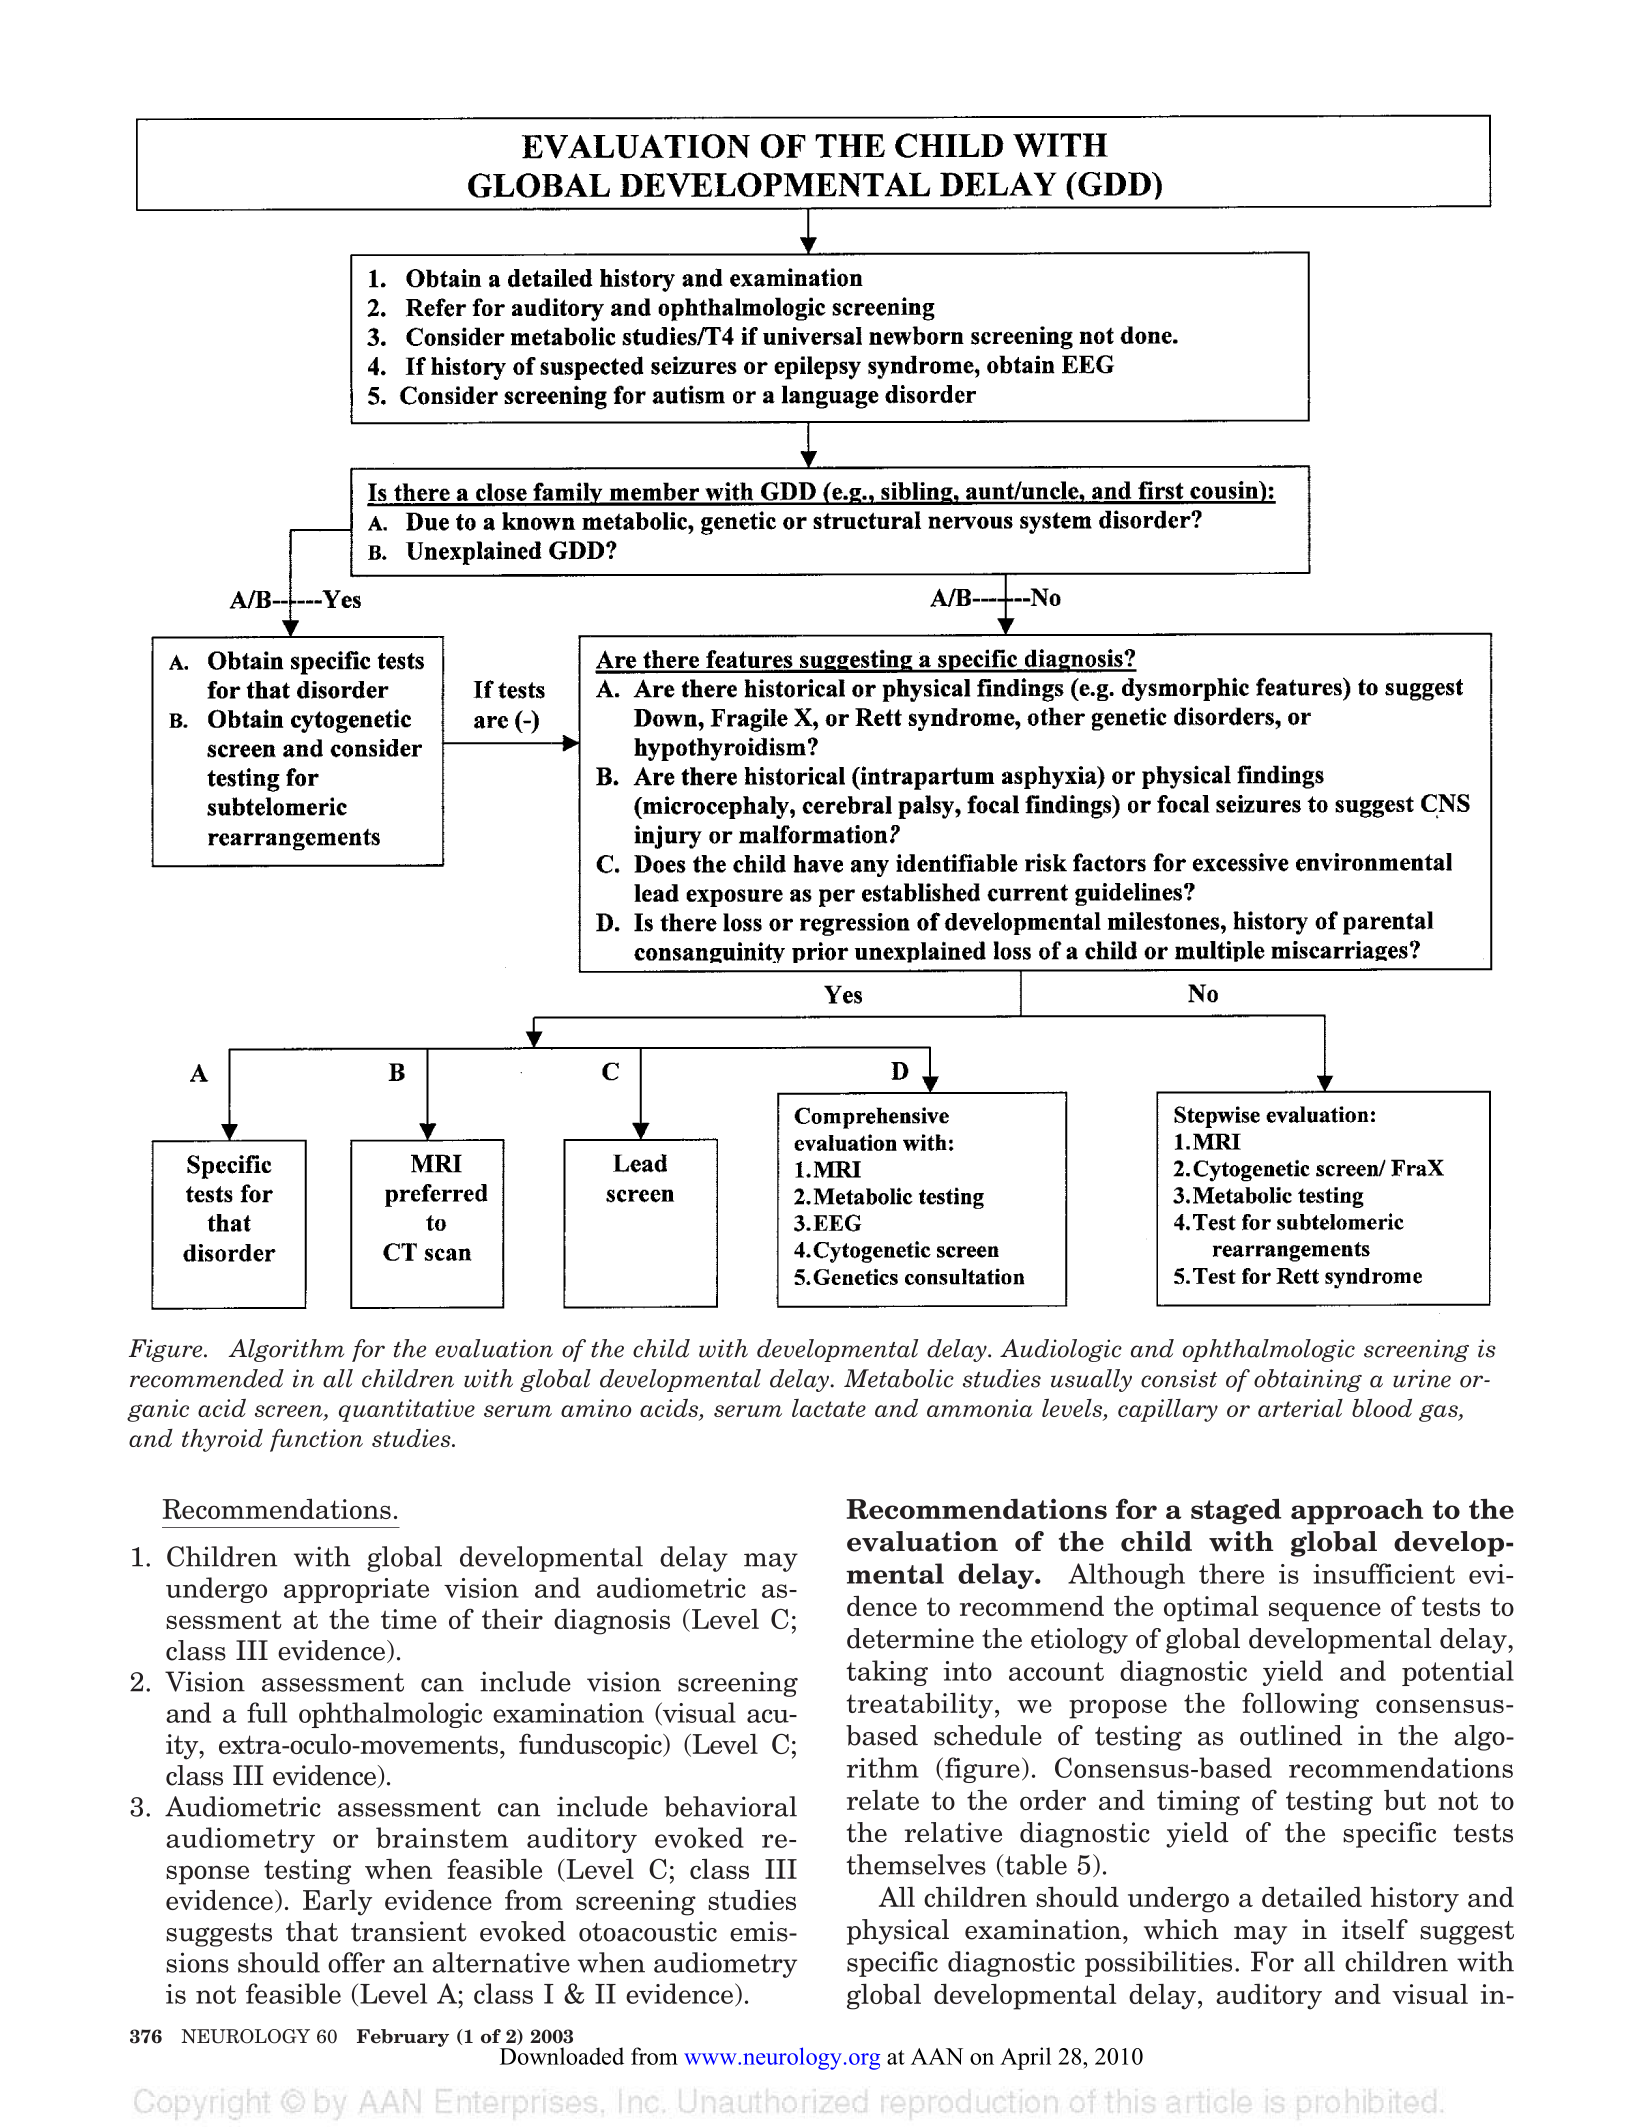 This page has height=2127, width=1643. Describe the element at coordinates (883, 1800) in the page. I see `relate` at that location.
